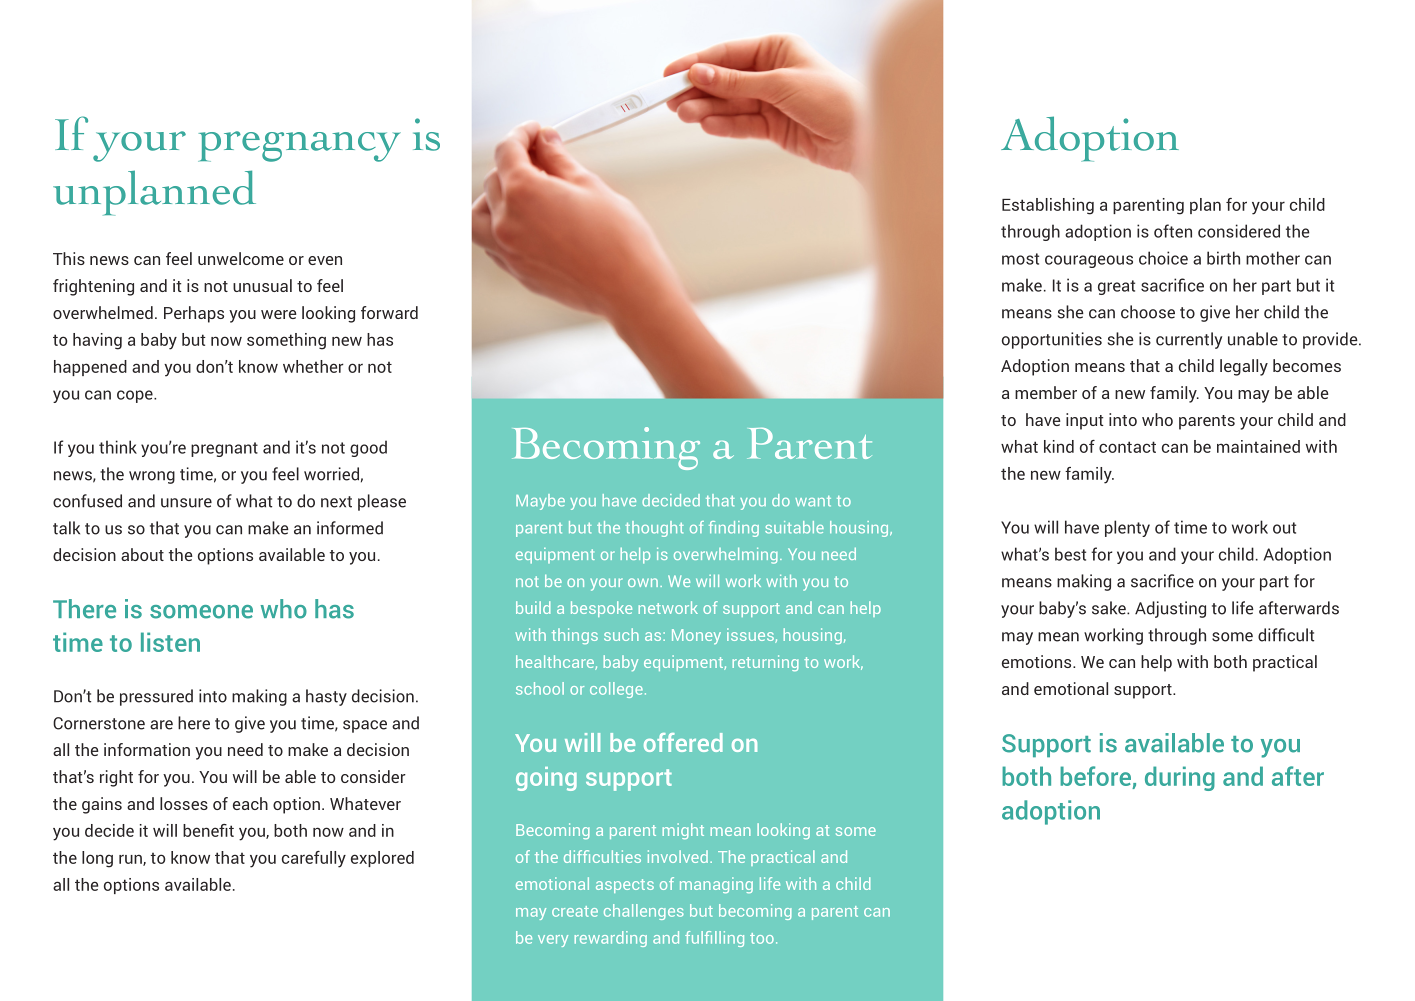 This screenshot has width=1415, height=1001. What do you see at coordinates (1020, 259) in the screenshot?
I see `most` at bounding box center [1020, 259].
